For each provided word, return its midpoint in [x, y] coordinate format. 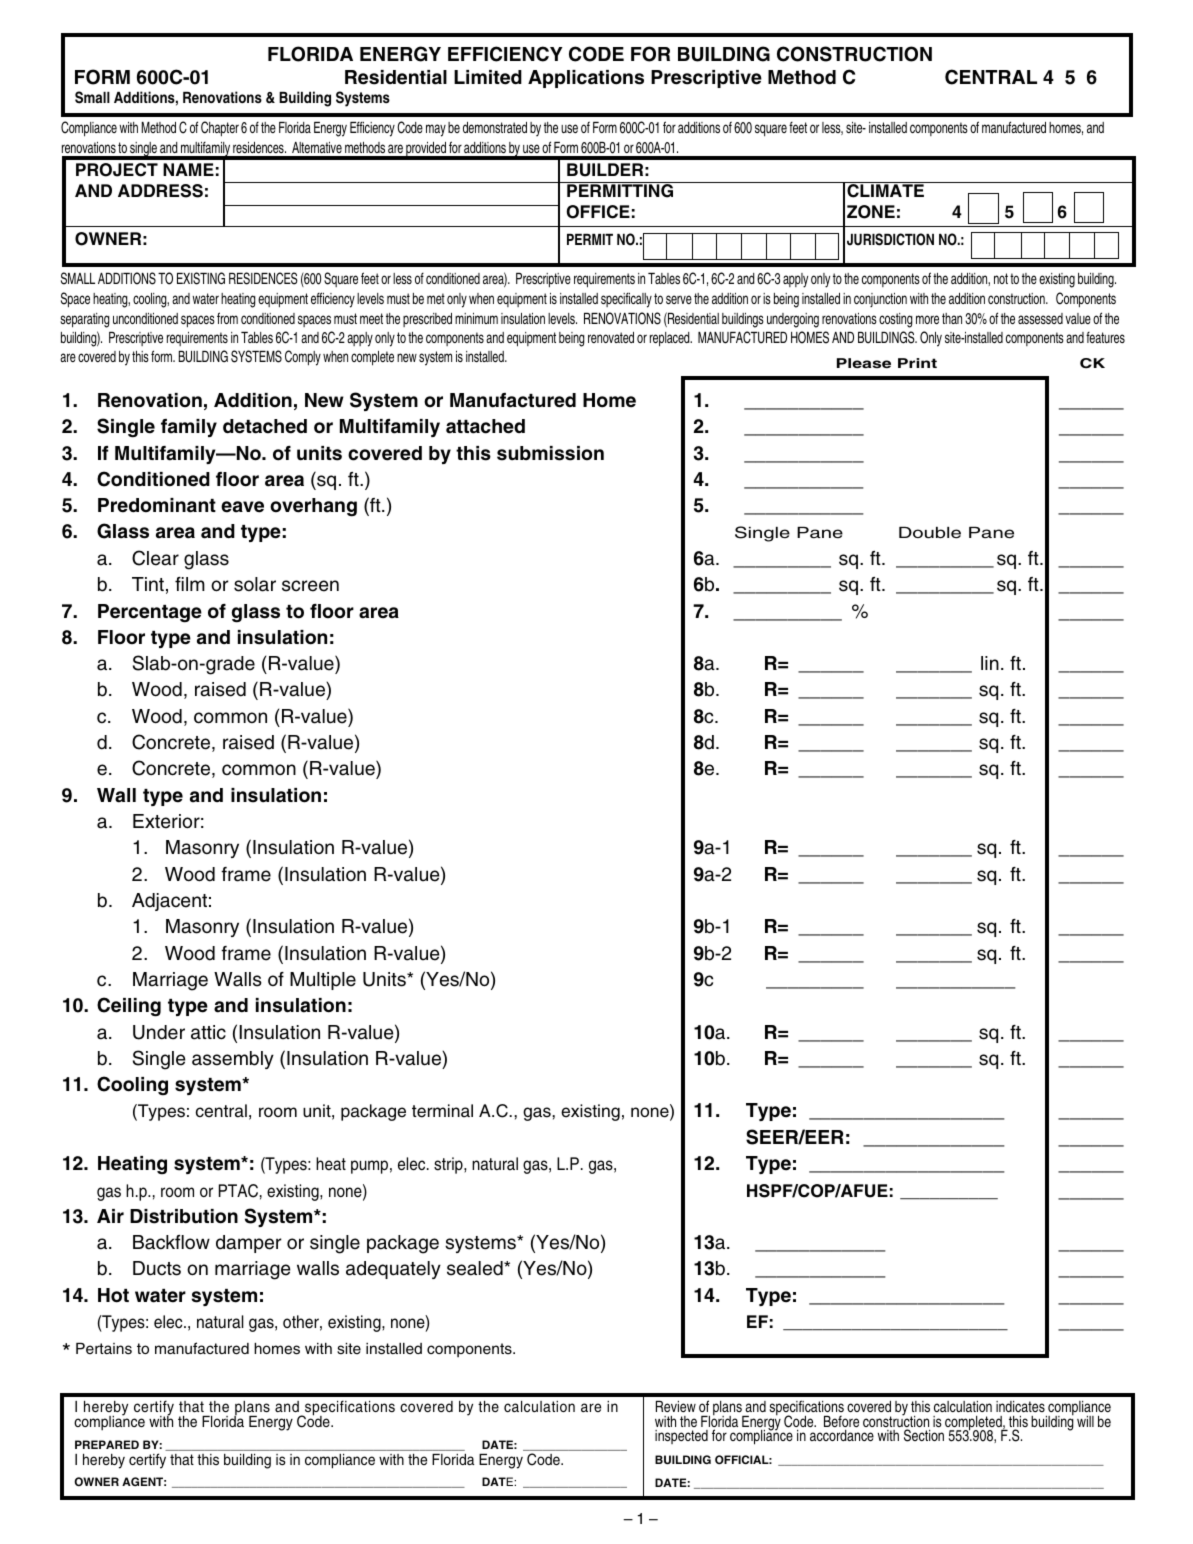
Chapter [220, 129]
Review [676, 1406]
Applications [586, 79]
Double [930, 533]
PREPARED [107, 1444]
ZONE [871, 212]
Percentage [150, 613]
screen [310, 586]
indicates [1020, 1406]
